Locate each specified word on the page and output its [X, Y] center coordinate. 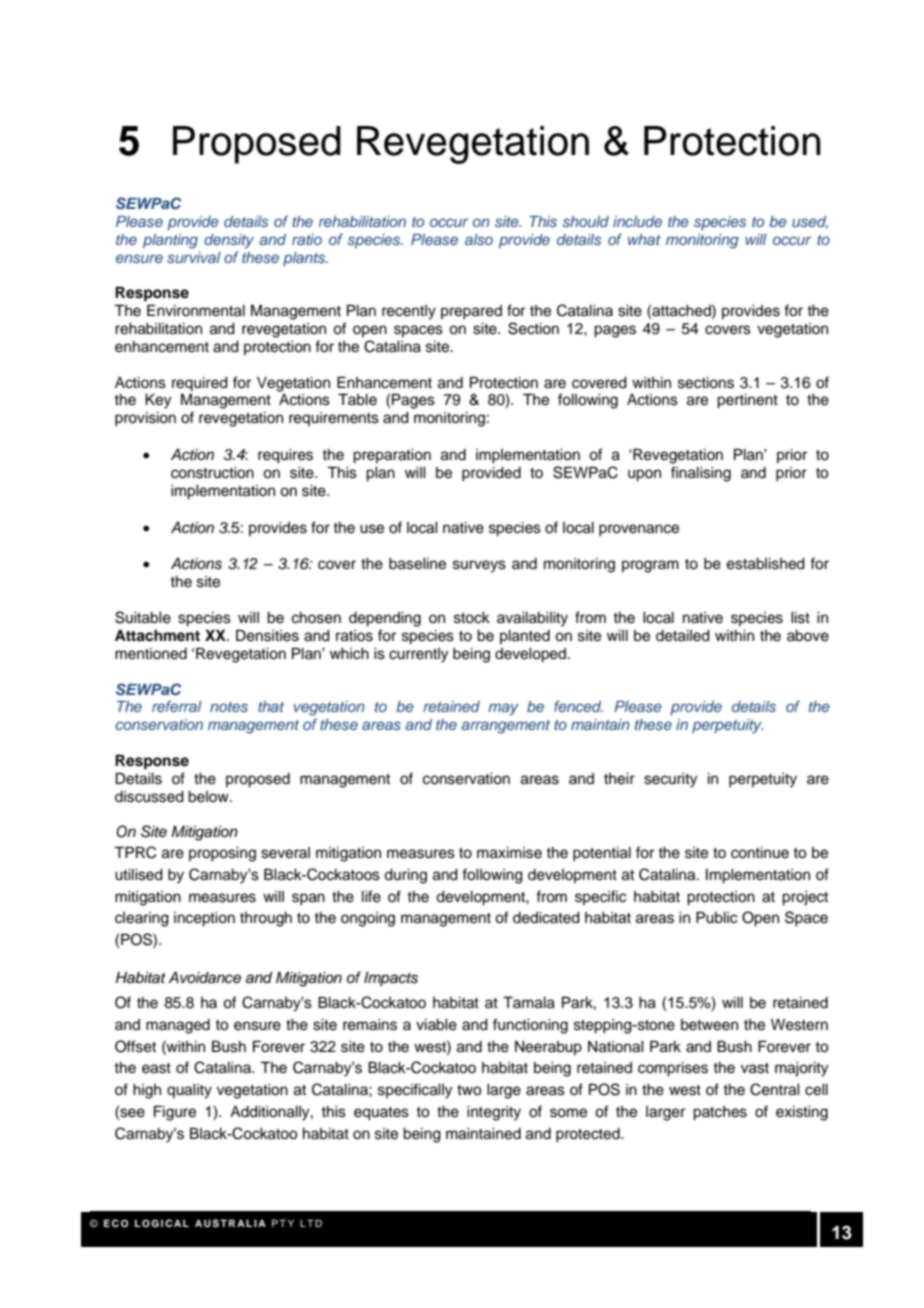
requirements [334, 419]
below [209, 797]
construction [212, 473]
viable [436, 1025]
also [479, 239]
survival [194, 257]
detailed [683, 636]
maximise [509, 853]
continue [760, 853]
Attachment [157, 635]
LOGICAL [162, 1223]
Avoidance [204, 978]
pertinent [747, 401]
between [709, 1025]
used [810, 222]
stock [472, 618]
